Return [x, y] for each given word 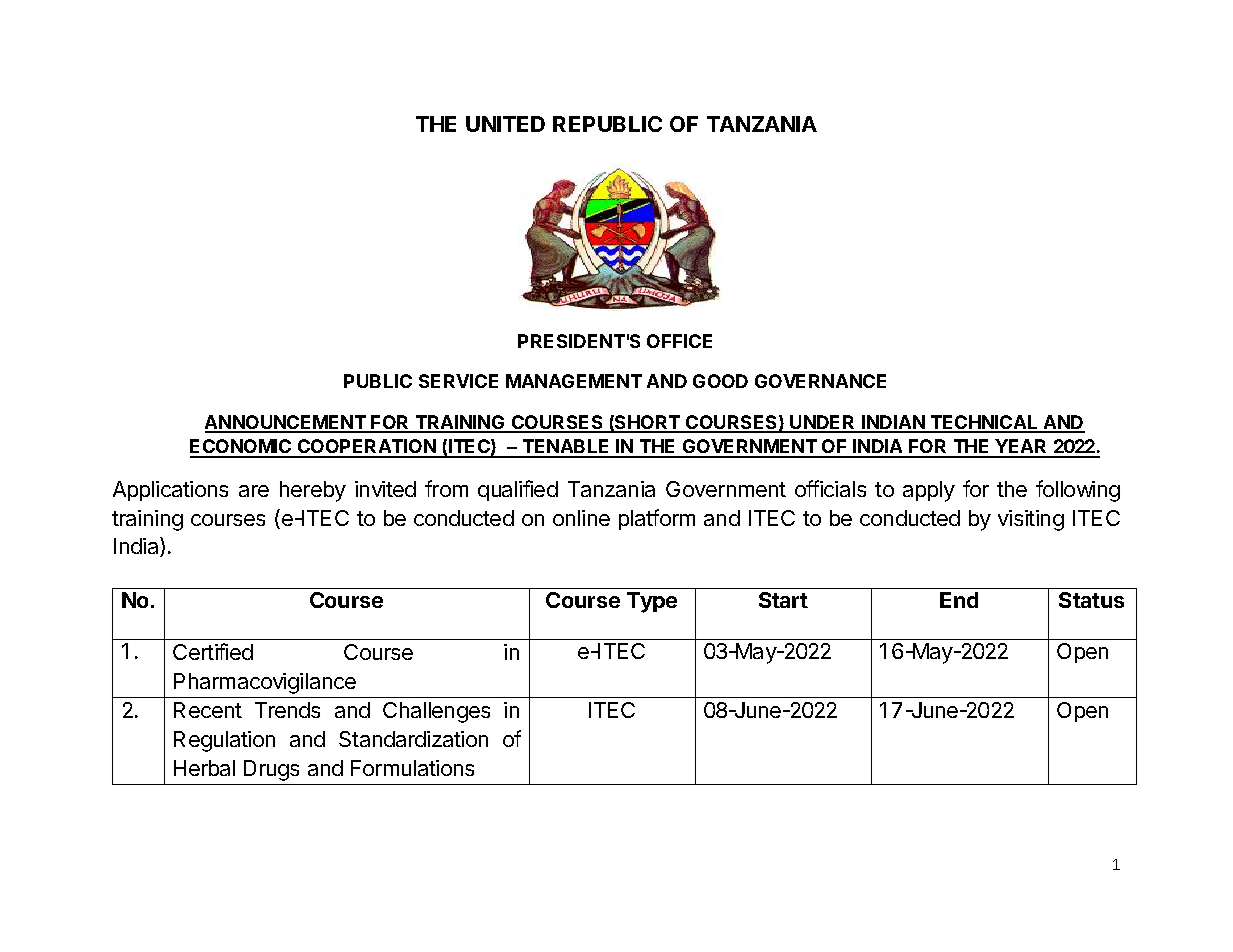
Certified [213, 651]
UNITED [505, 124]
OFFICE [679, 341]
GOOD [720, 381]
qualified [518, 490]
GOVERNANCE [820, 381]
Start [783, 600]
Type [652, 602]
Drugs [271, 770]
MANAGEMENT [574, 381]
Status [1091, 600]
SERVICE [458, 381]
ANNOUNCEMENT [286, 423]
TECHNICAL [984, 423]
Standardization [413, 739]
